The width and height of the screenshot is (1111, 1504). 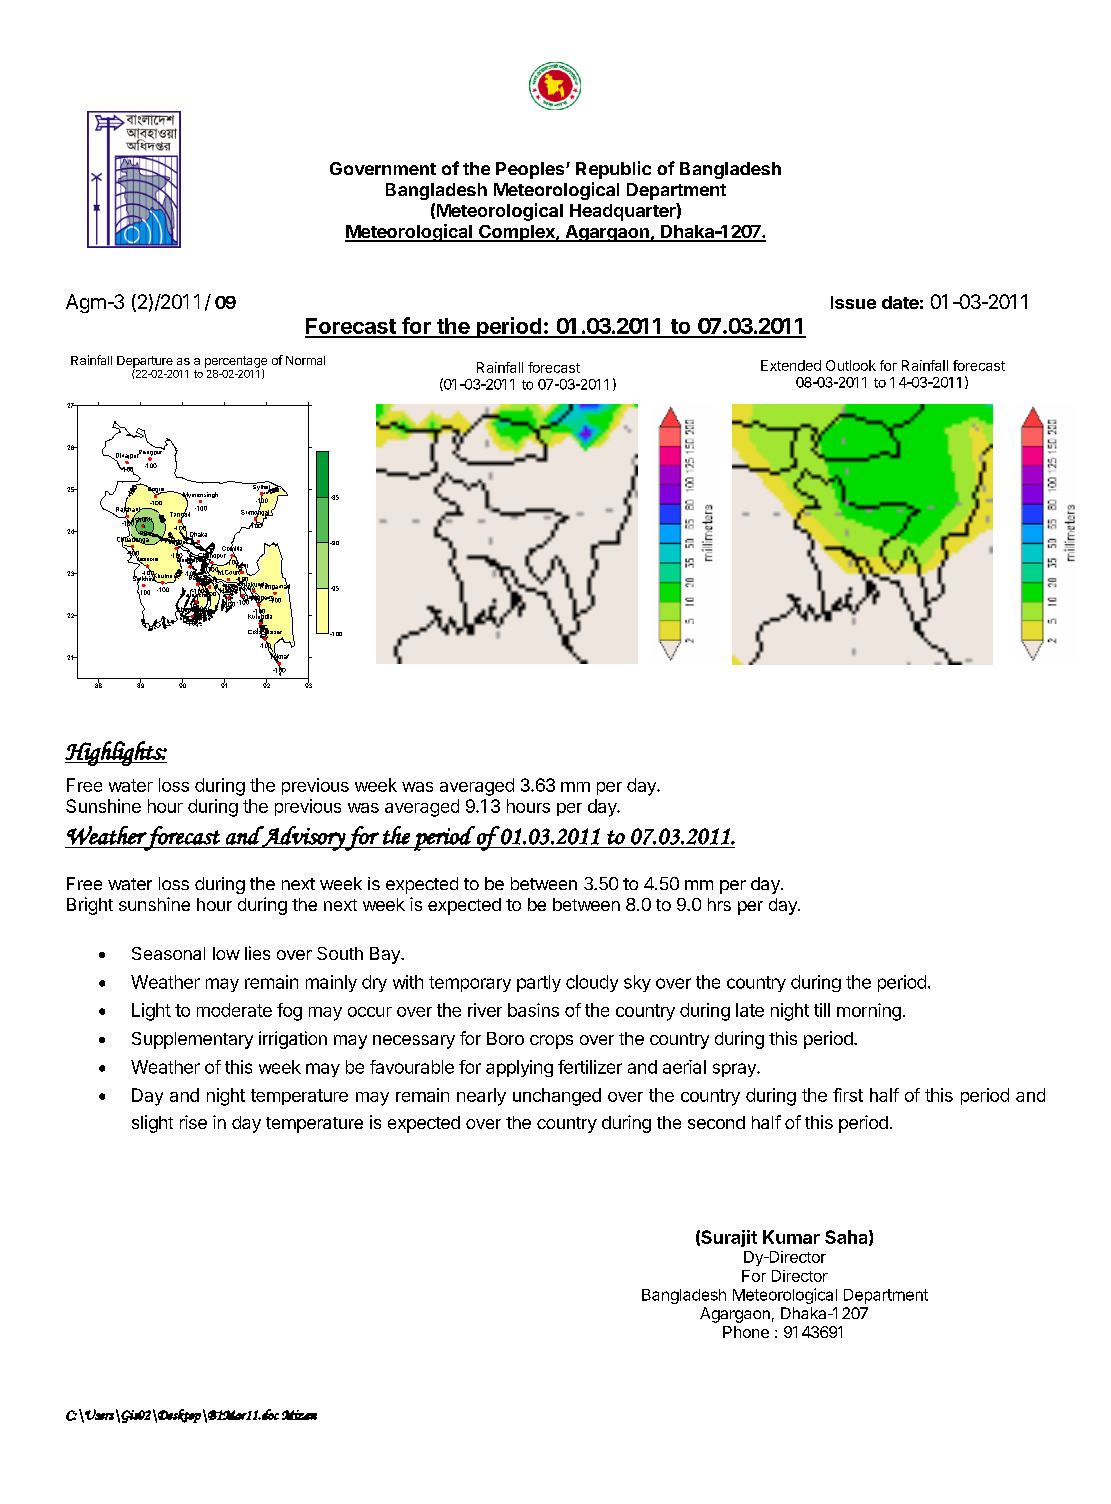 I want to click on Peoples, so click(x=531, y=170).
